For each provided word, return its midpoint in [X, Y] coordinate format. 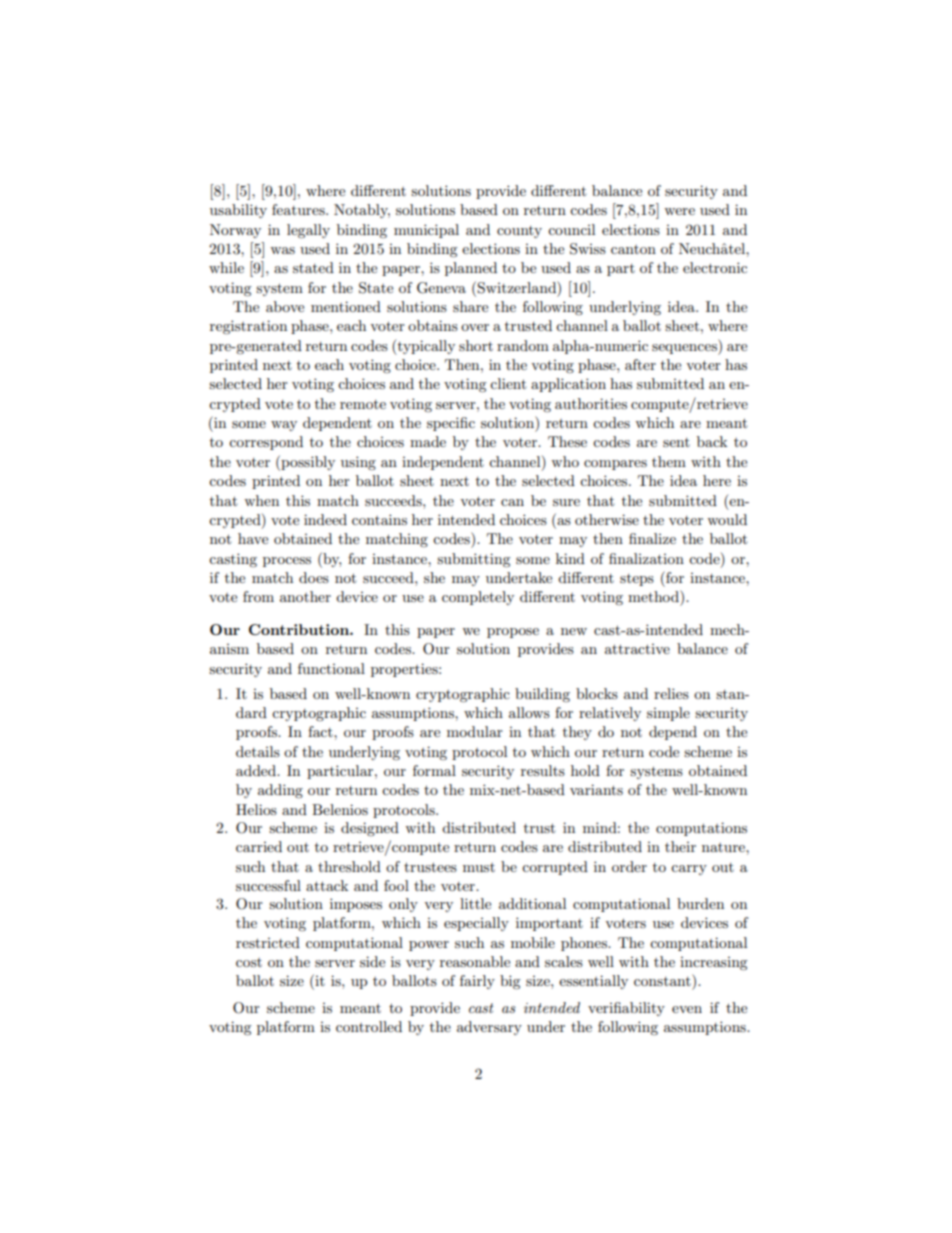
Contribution [300, 629]
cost [249, 962]
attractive [637, 649]
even [687, 1009]
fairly [477, 982]
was [282, 250]
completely [478, 598]
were [679, 211]
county [519, 232]
